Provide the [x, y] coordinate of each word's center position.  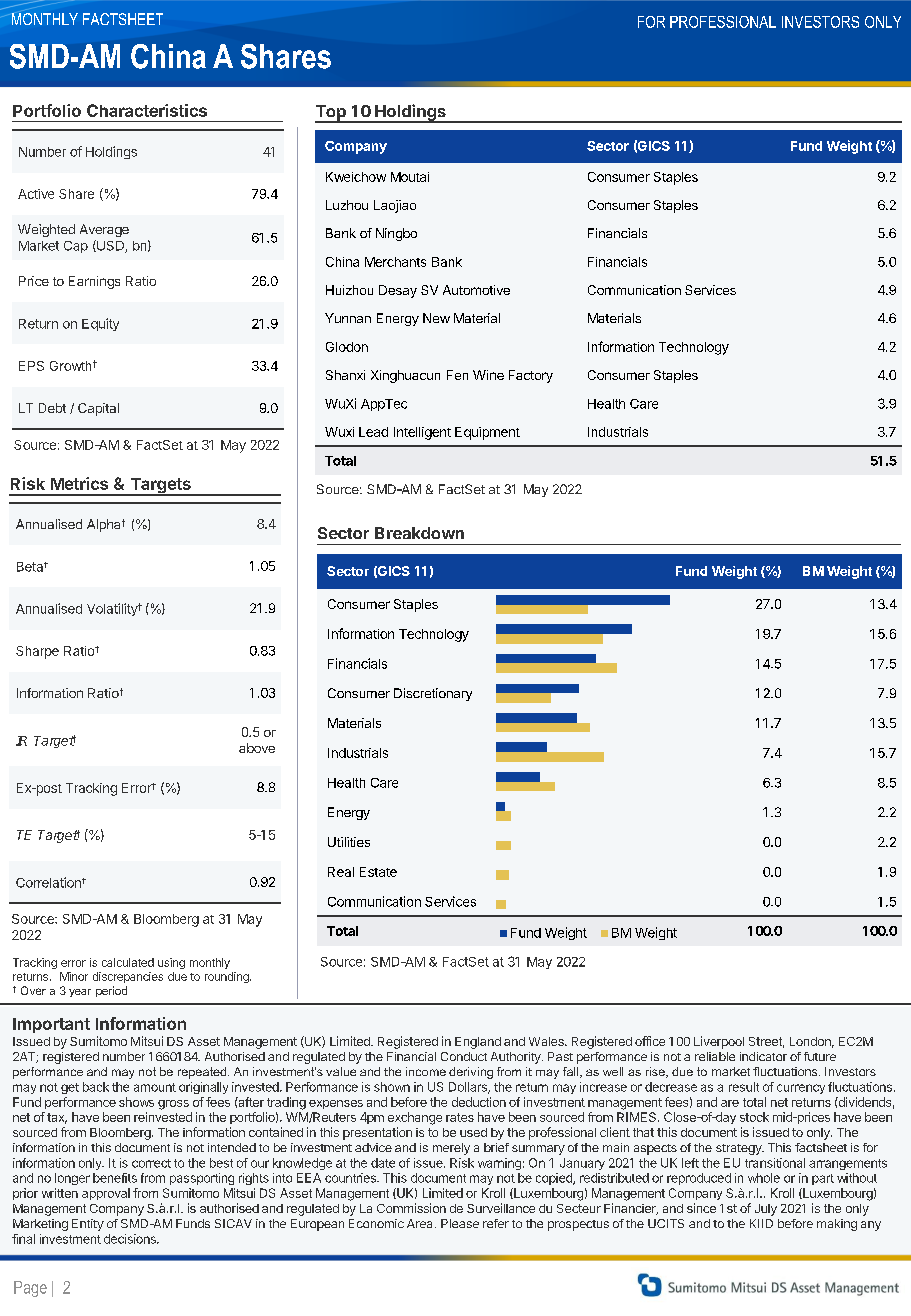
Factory [531, 376]
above [257, 748]
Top [331, 114]
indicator [763, 1056]
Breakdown [419, 533]
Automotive [476, 290]
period [111, 991]
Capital [98, 409]
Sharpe [37, 652]
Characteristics [147, 110]
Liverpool [719, 1042]
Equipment [487, 433]
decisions [131, 1239]
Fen [457, 375]
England [478, 1043]
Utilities [349, 842]
